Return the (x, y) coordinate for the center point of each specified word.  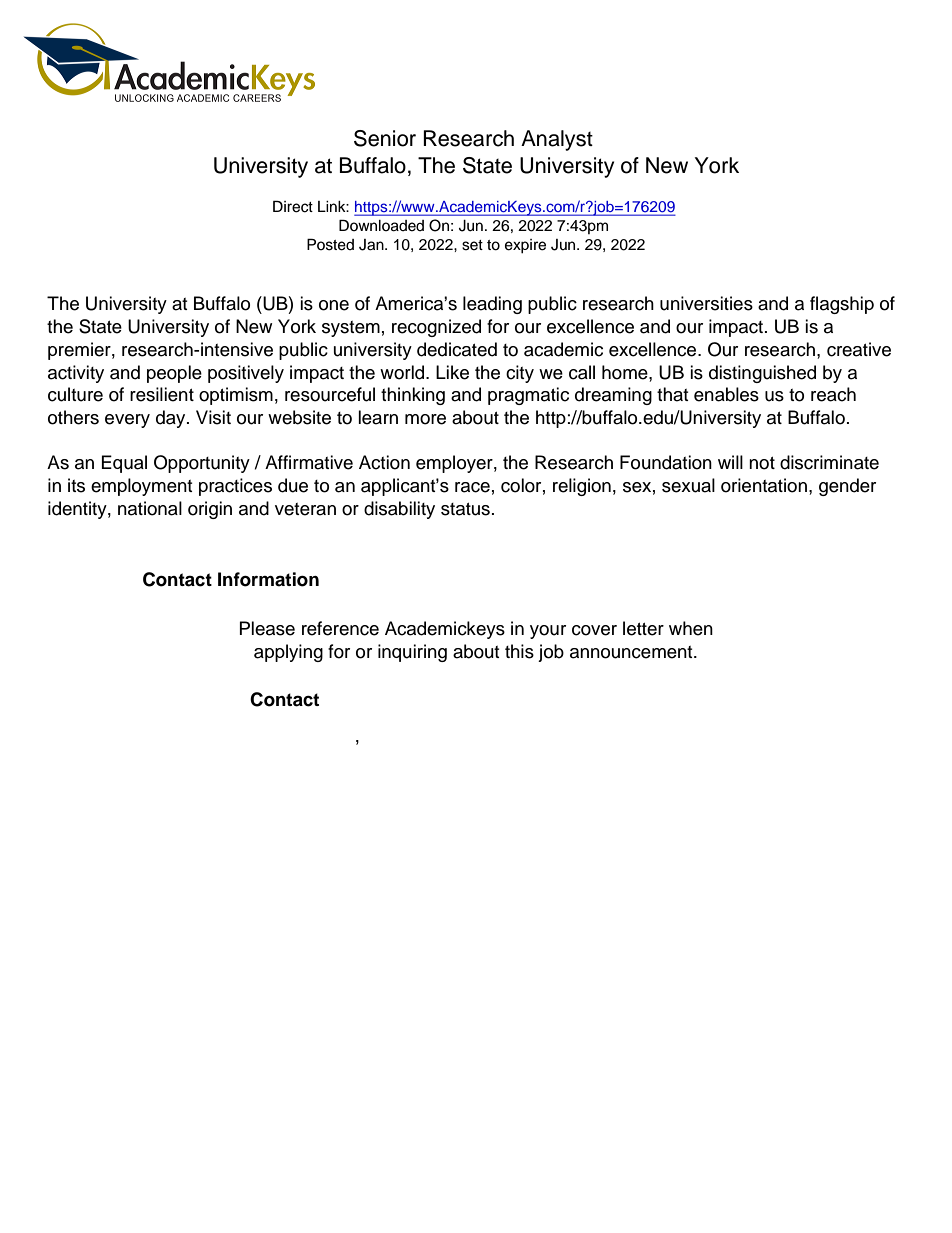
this (519, 651)
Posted (330, 244)
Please (267, 628)
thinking (413, 396)
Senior (385, 138)
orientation (764, 485)
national (150, 508)
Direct (293, 206)
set (472, 245)
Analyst (557, 140)
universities (706, 303)
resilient (162, 394)
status (465, 509)
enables (726, 394)
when (691, 628)
